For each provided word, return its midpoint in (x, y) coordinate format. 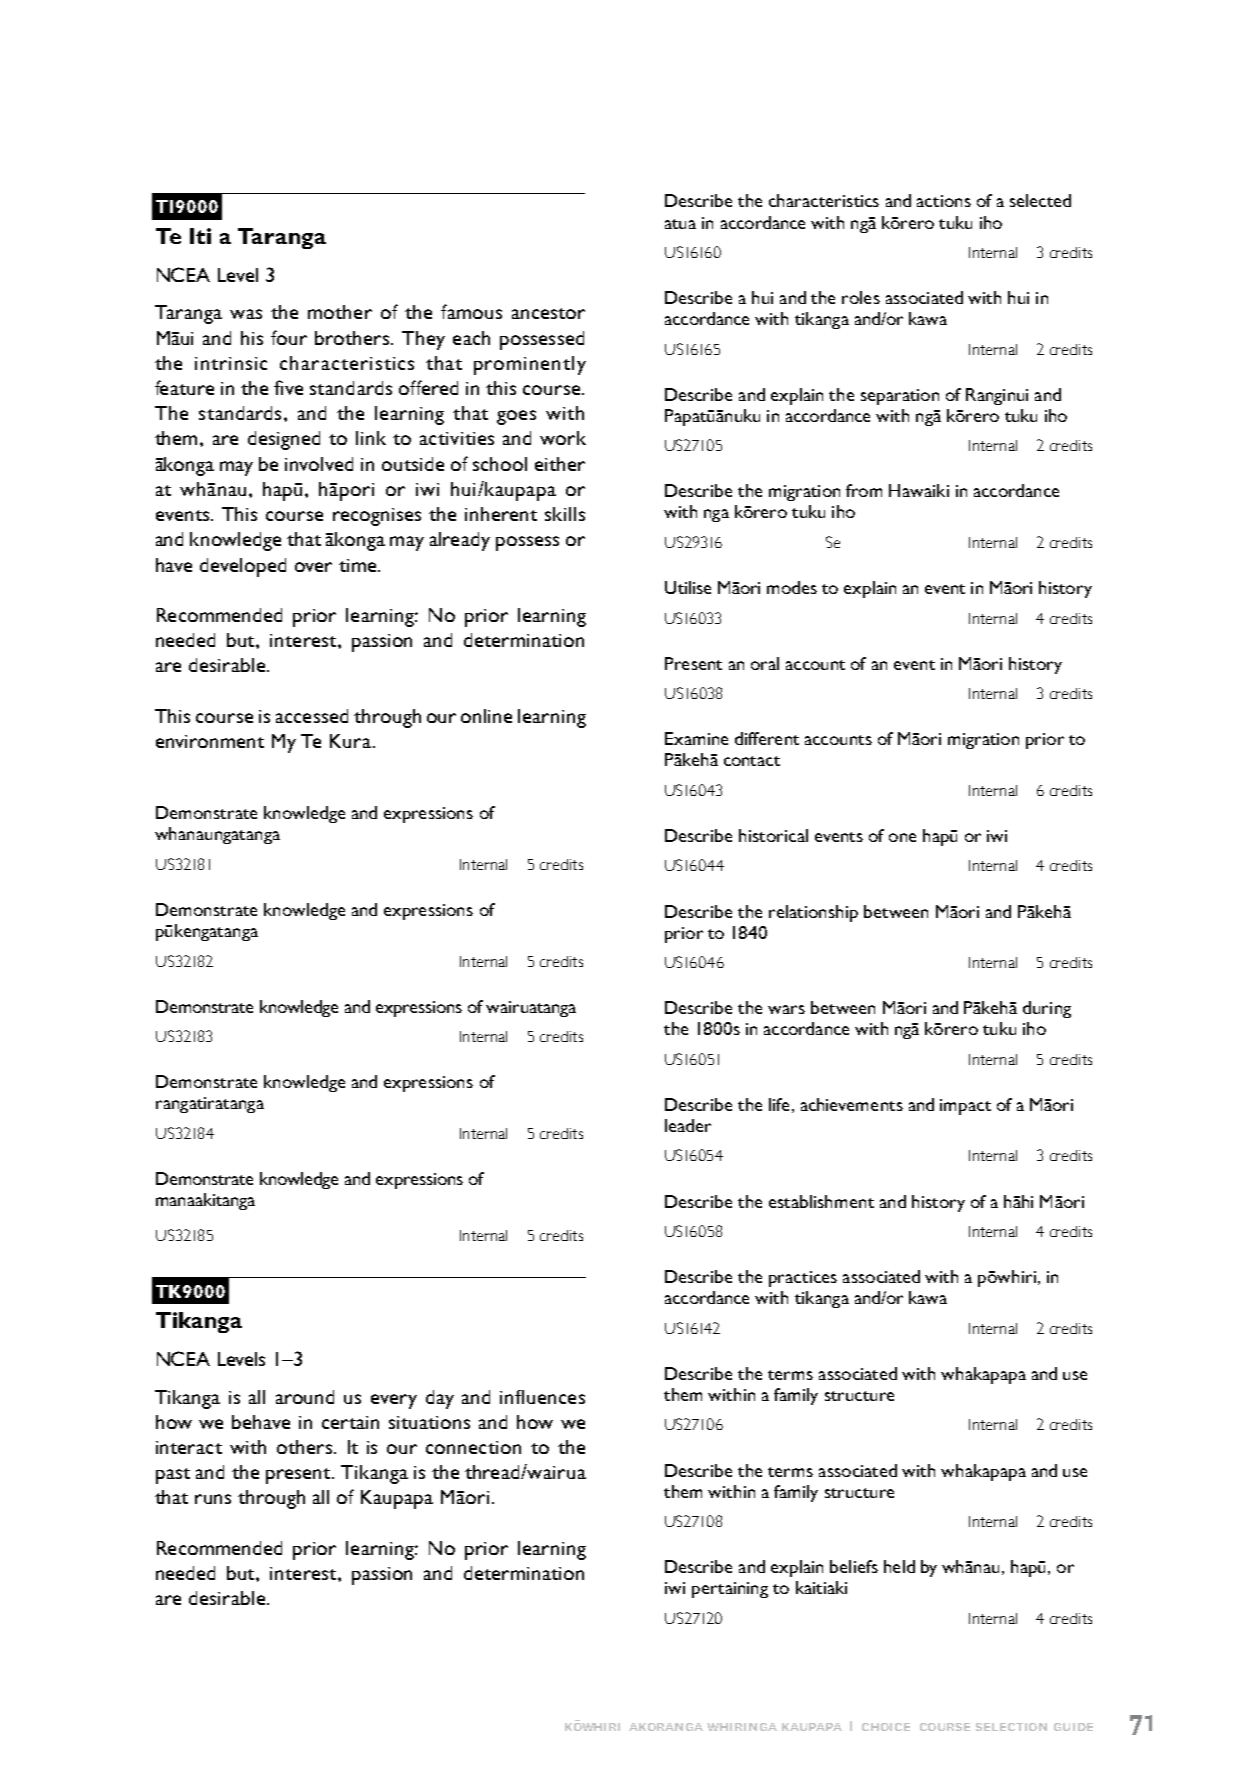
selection (1011, 1727)
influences (542, 1397)
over (313, 567)
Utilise (688, 587)
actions (944, 201)
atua (680, 224)
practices (803, 1279)
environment (210, 741)
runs (213, 1499)
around (305, 1397)
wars (786, 1009)
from (864, 490)
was (246, 314)
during (1047, 1009)
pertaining (730, 1590)
